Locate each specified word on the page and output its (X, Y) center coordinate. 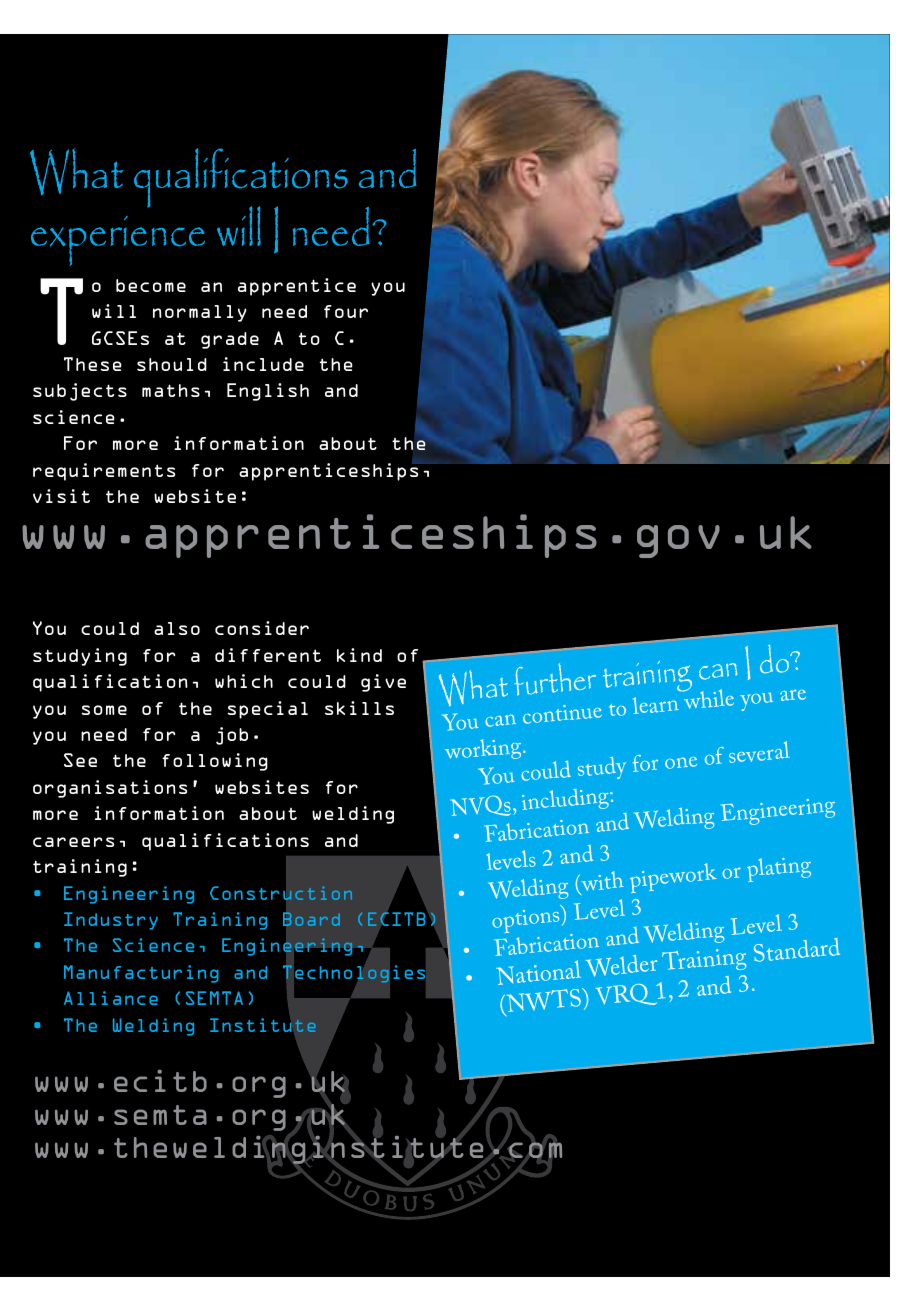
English (268, 392)
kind (359, 655)
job (232, 736)
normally (200, 313)
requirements (104, 472)
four (346, 311)
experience (118, 241)
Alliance (111, 998)
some (104, 710)
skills (359, 708)
